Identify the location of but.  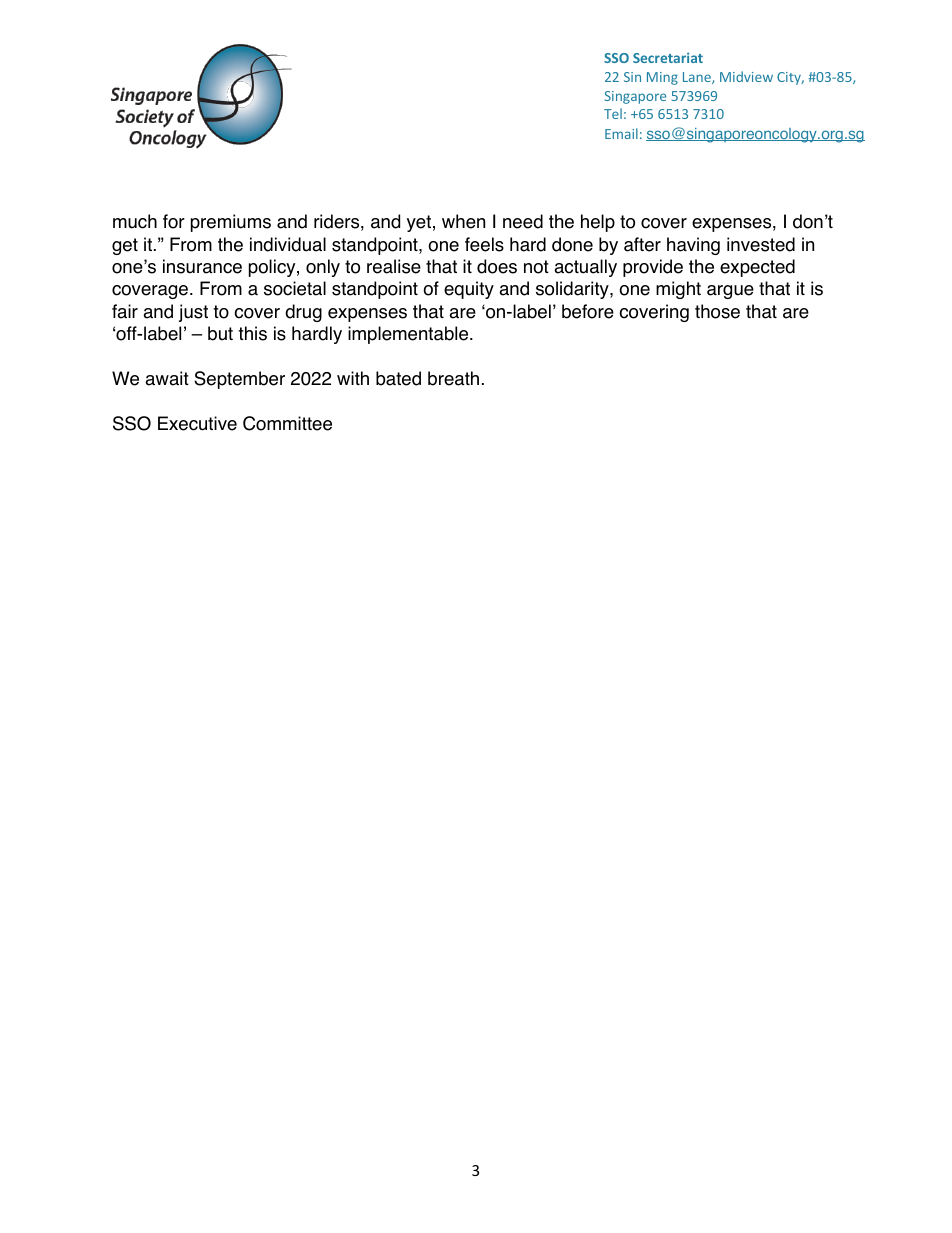
(220, 333).
